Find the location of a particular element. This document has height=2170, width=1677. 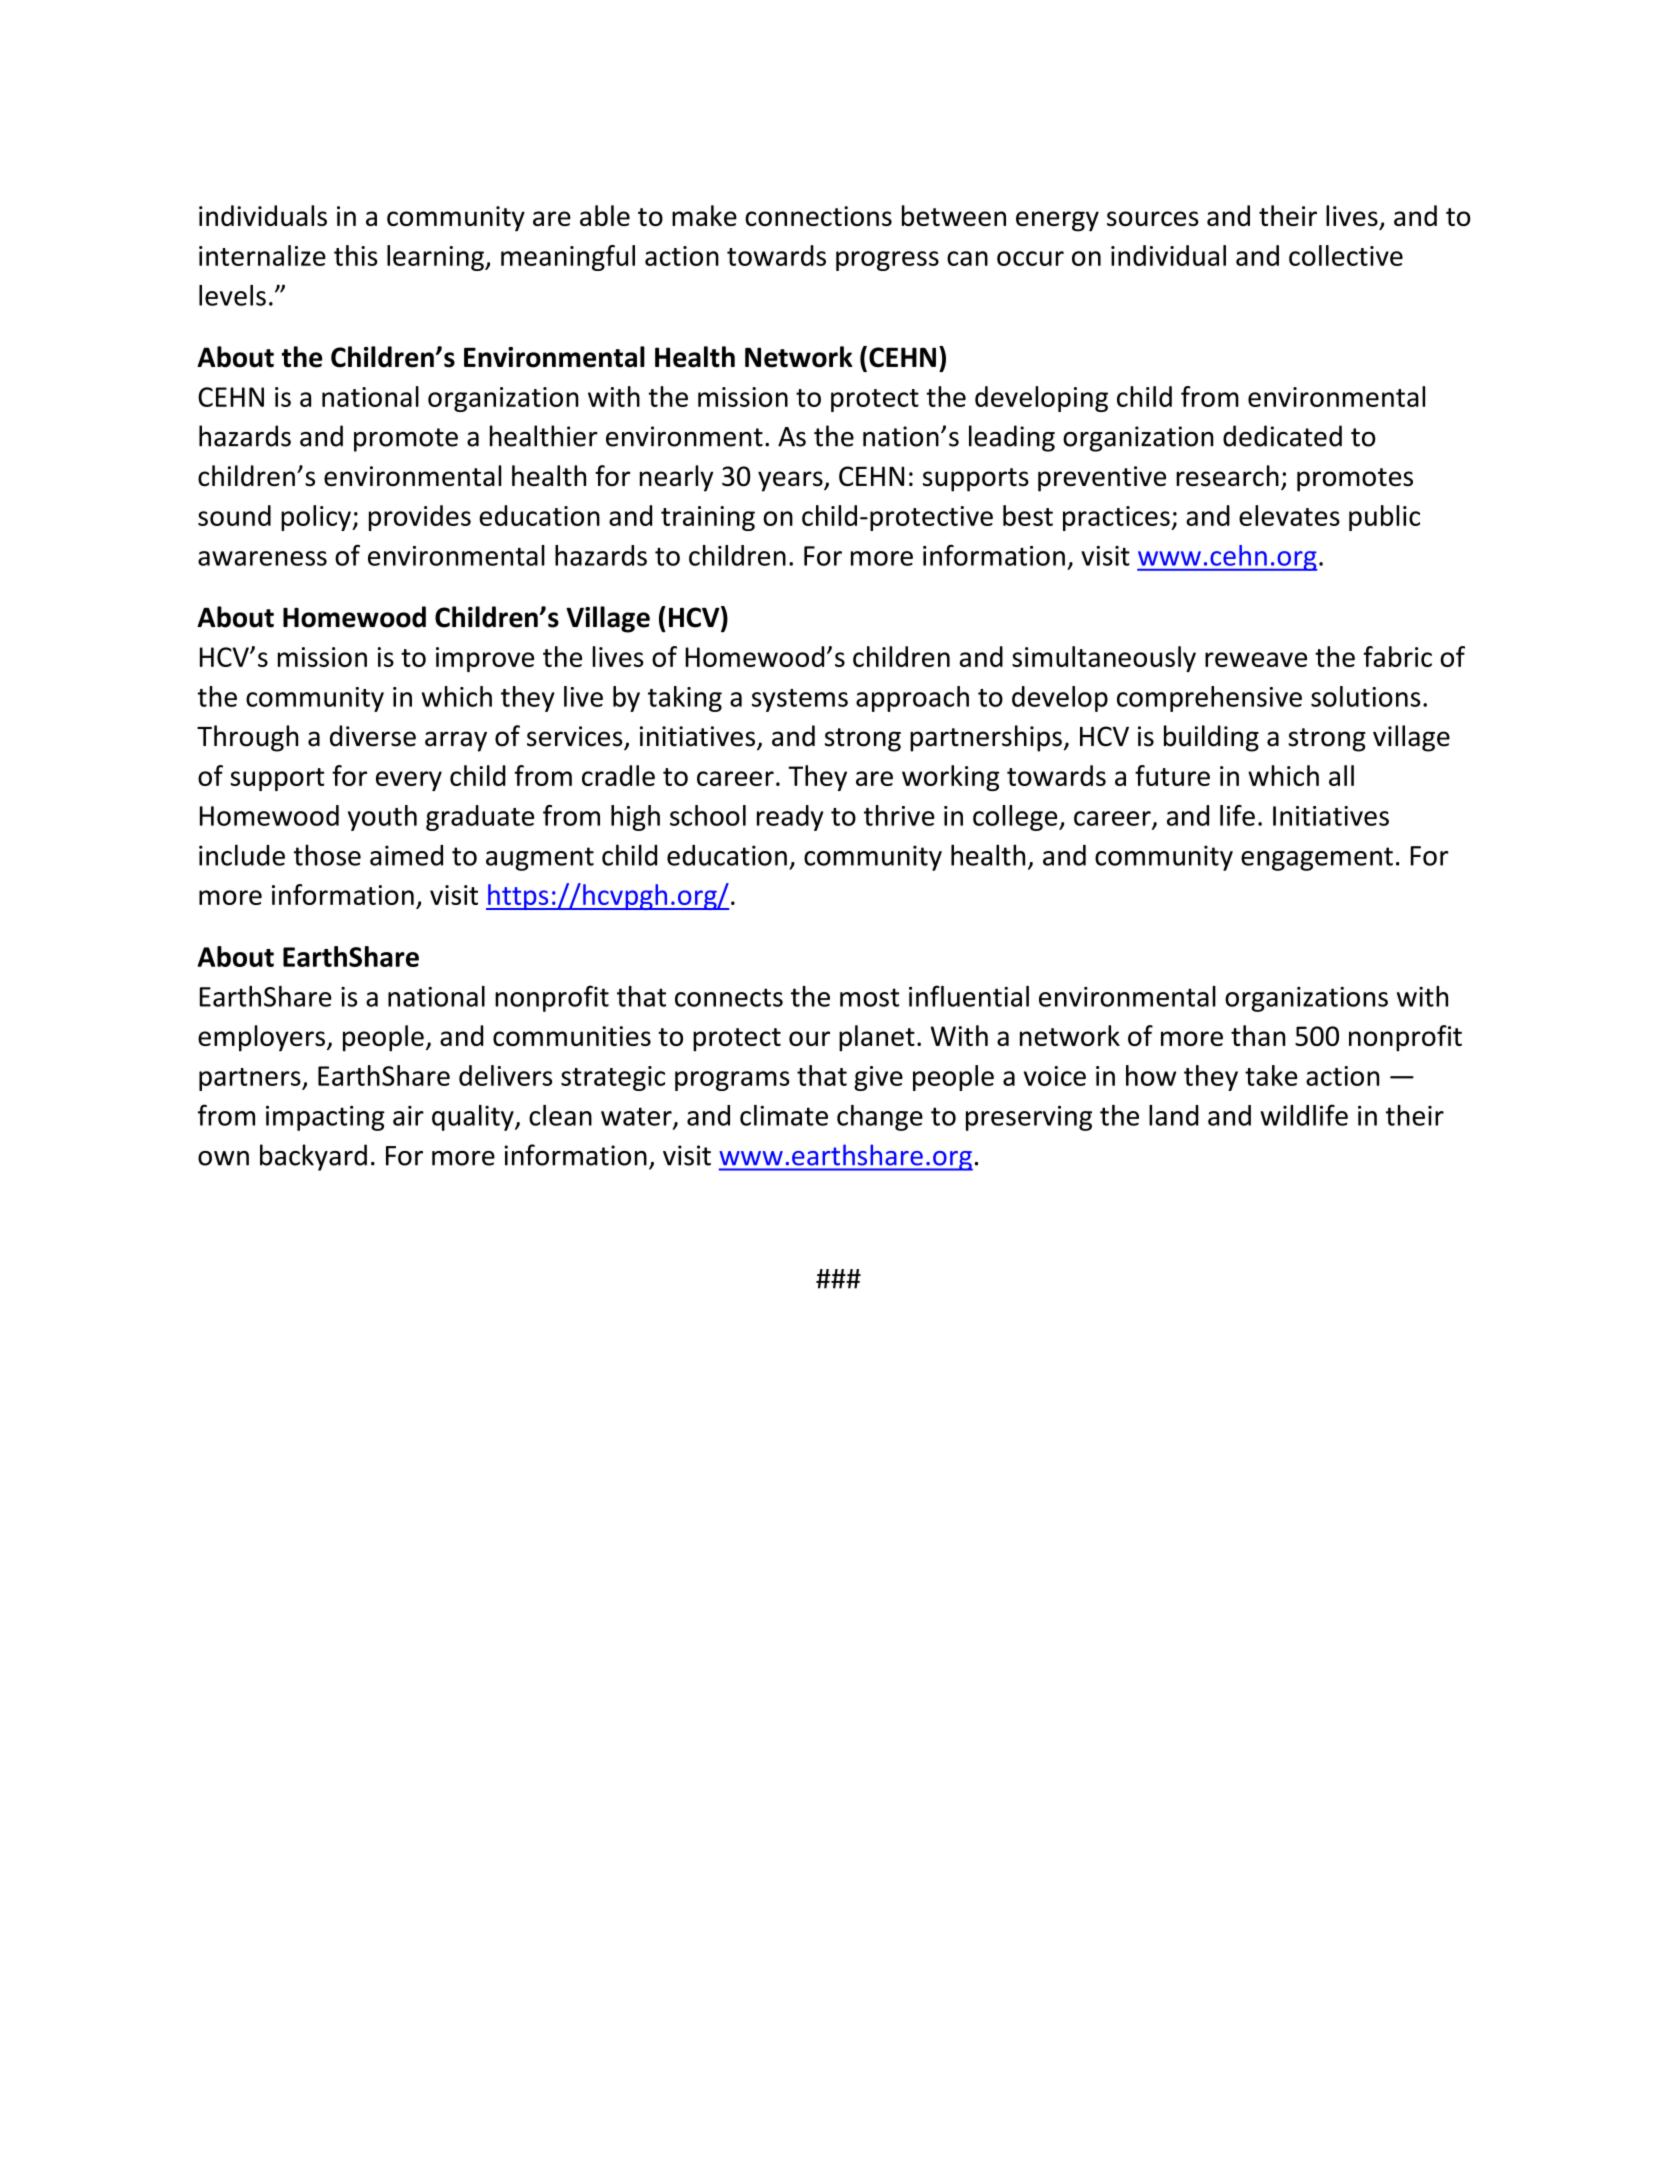

training is located at coordinates (708, 518).
